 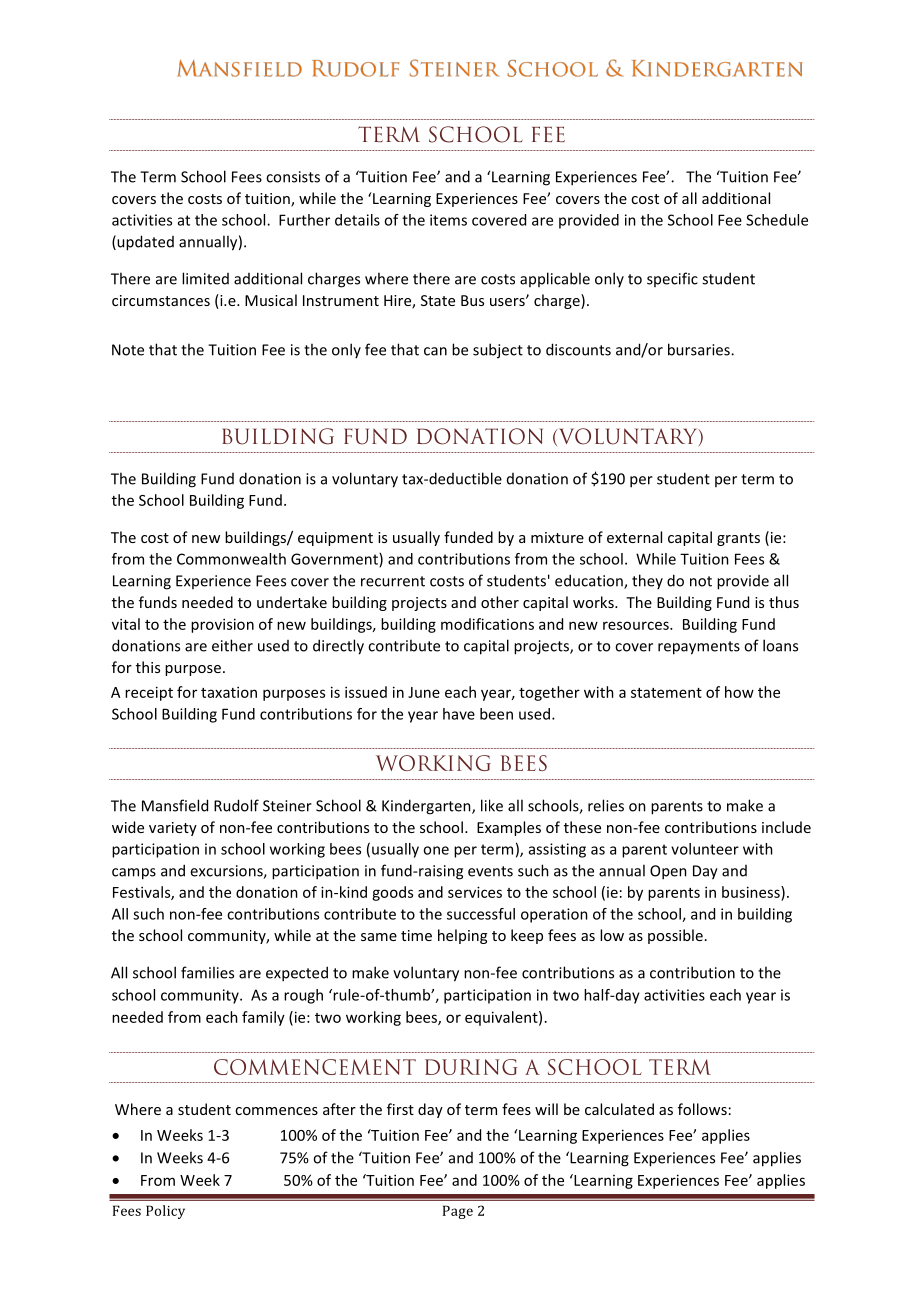 I want to click on items, so click(x=448, y=220).
